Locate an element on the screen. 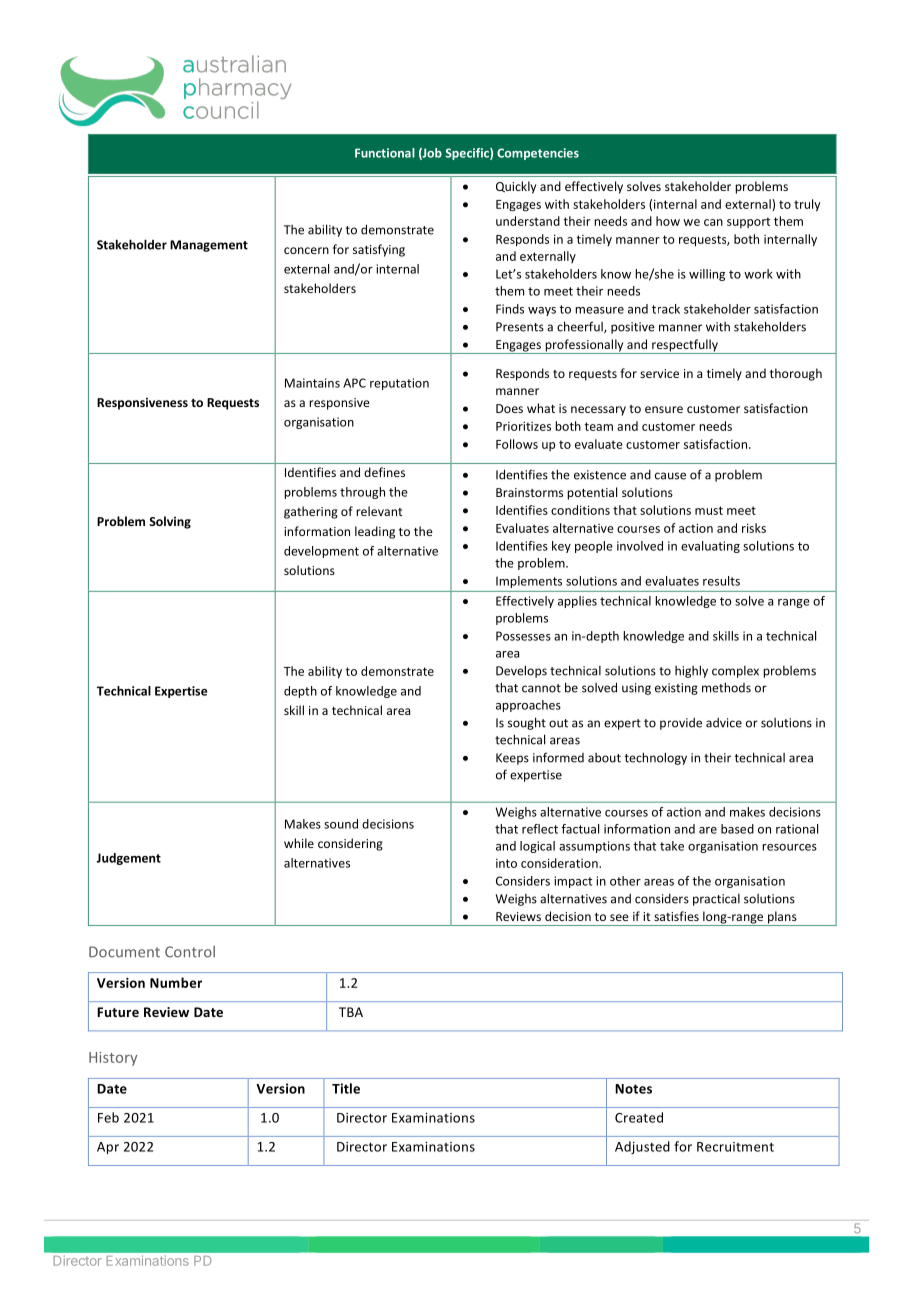  Solving is located at coordinates (170, 522).
